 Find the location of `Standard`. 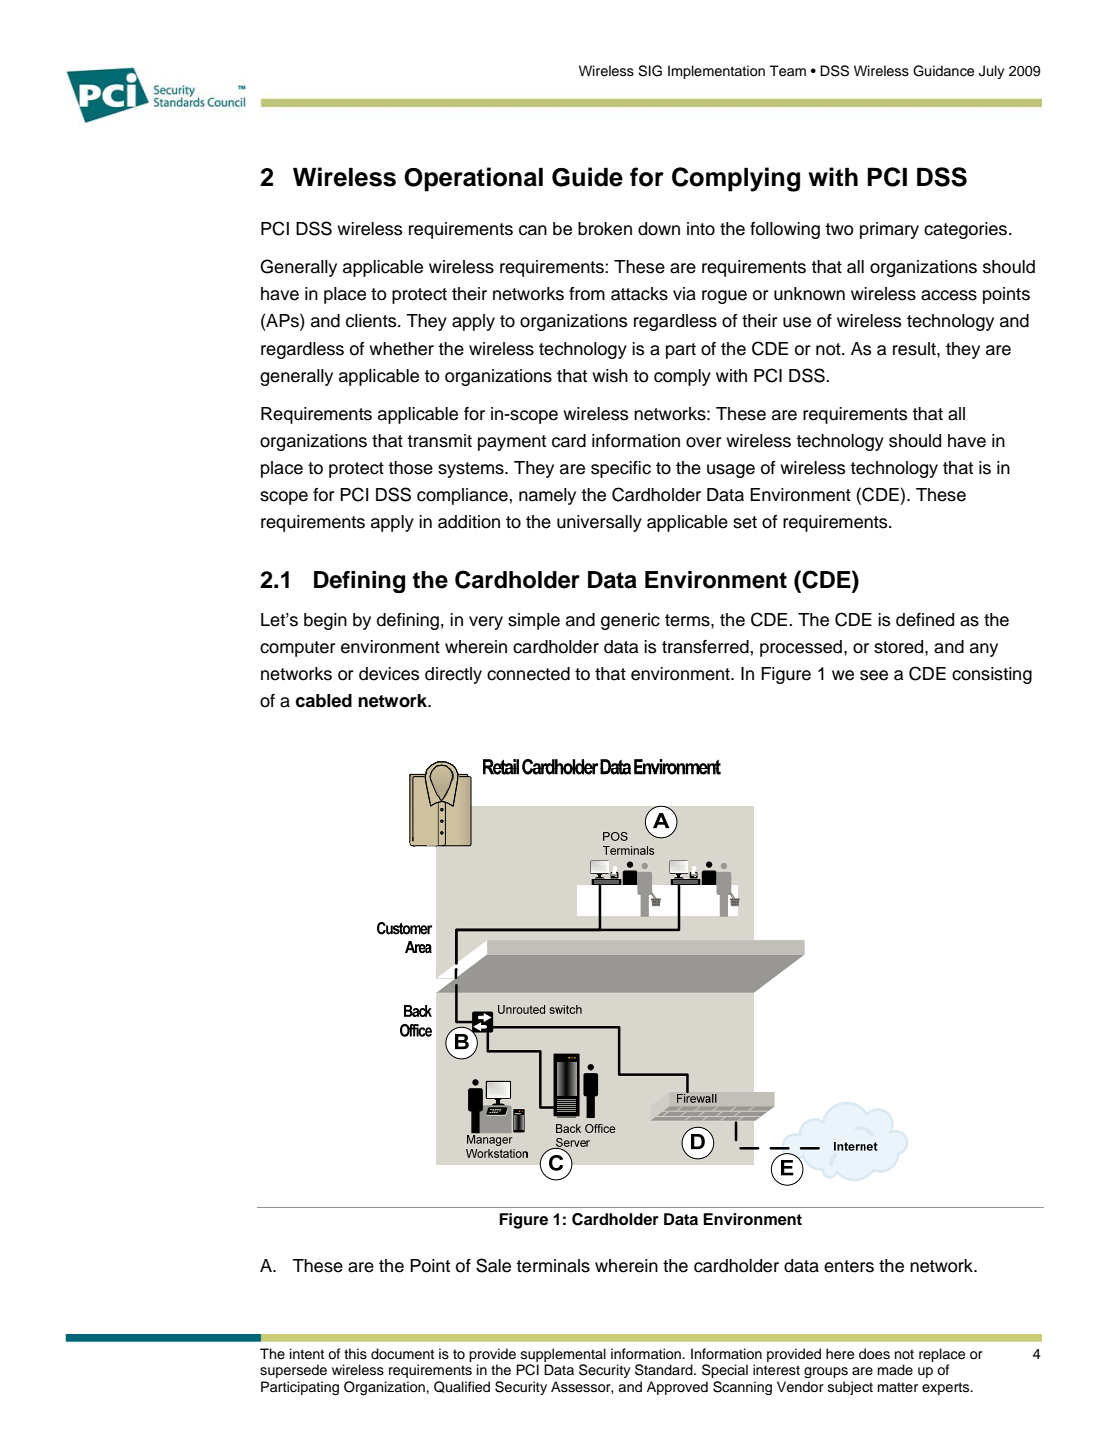

Standard is located at coordinates (665, 1370).
